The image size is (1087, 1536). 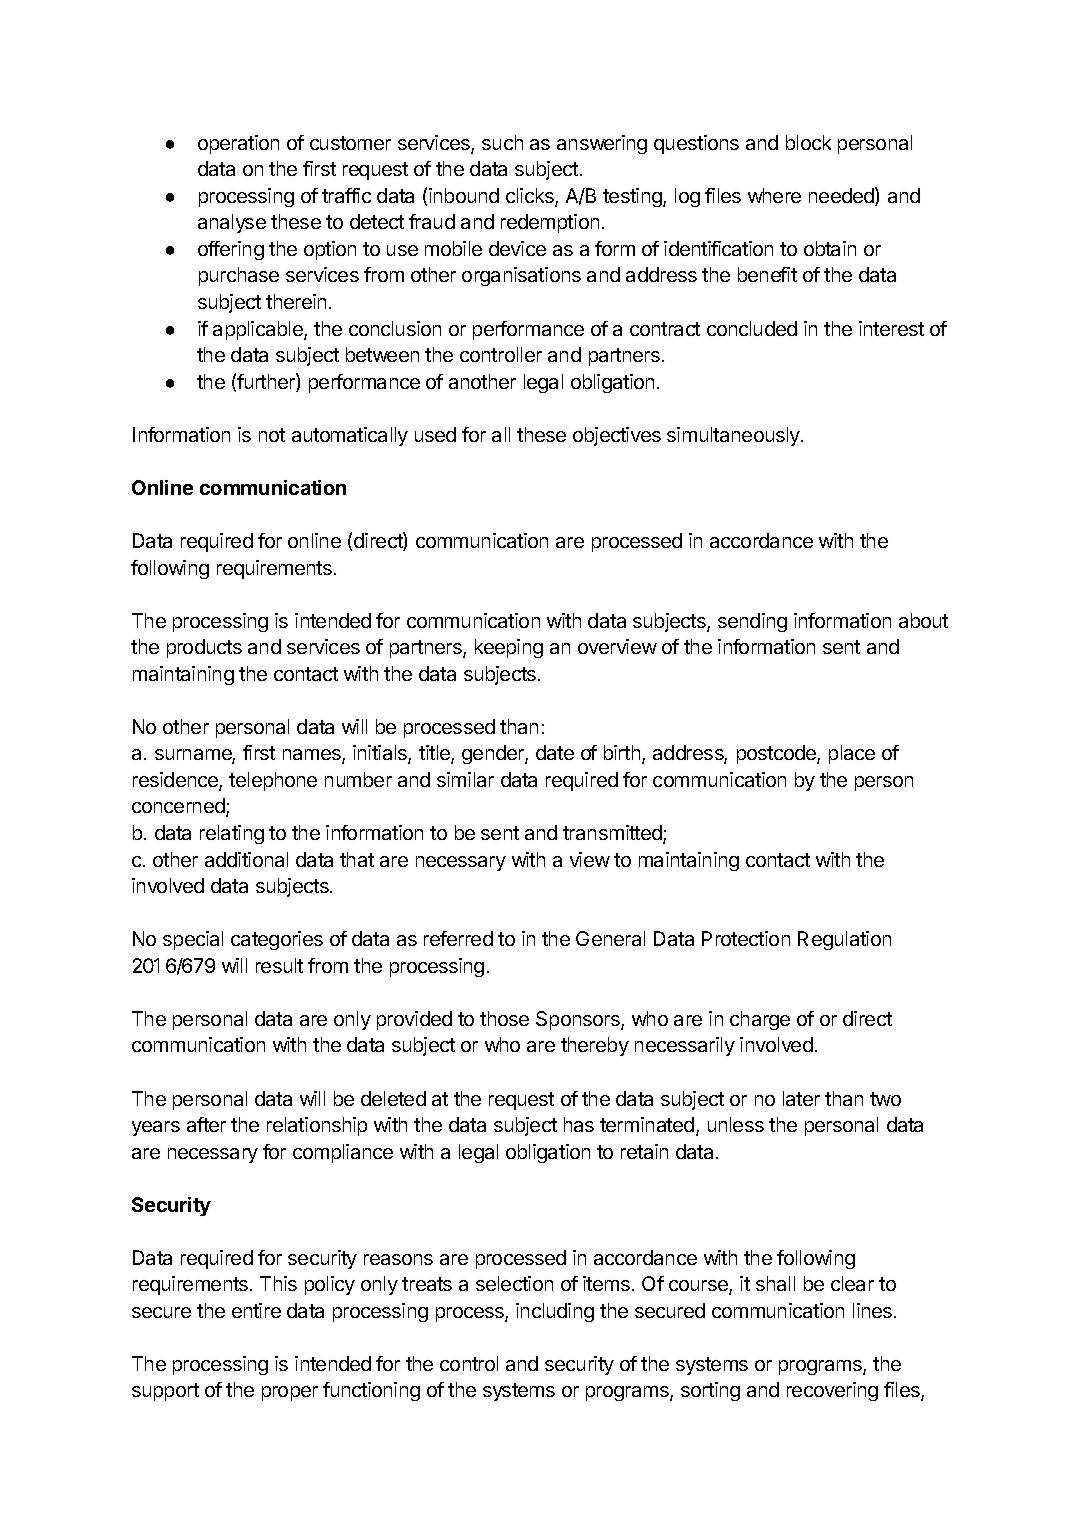 What do you see at coordinates (842, 196) in the image?
I see `needed` at bounding box center [842, 196].
